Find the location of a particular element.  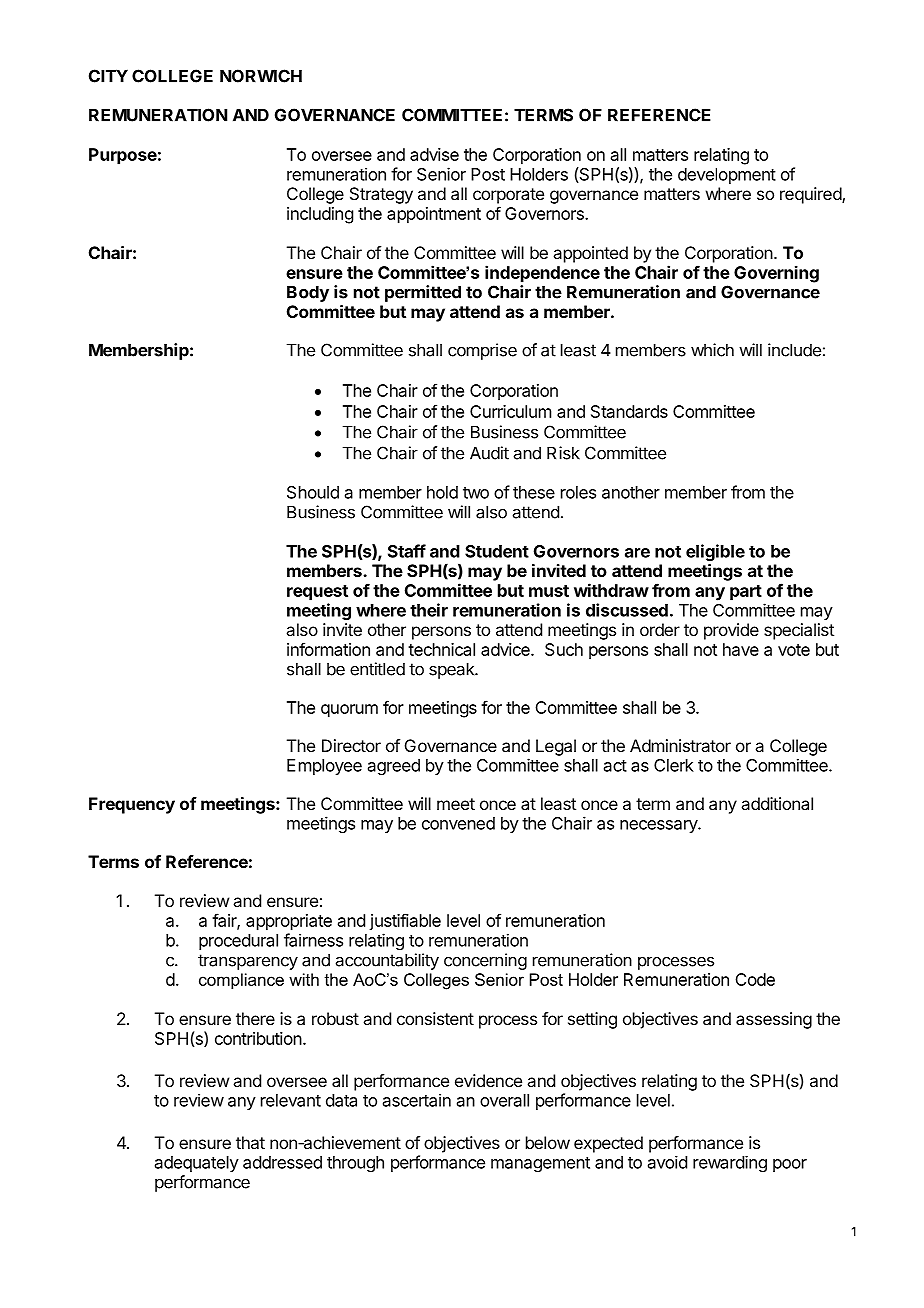

rewarding is located at coordinates (730, 1164).
